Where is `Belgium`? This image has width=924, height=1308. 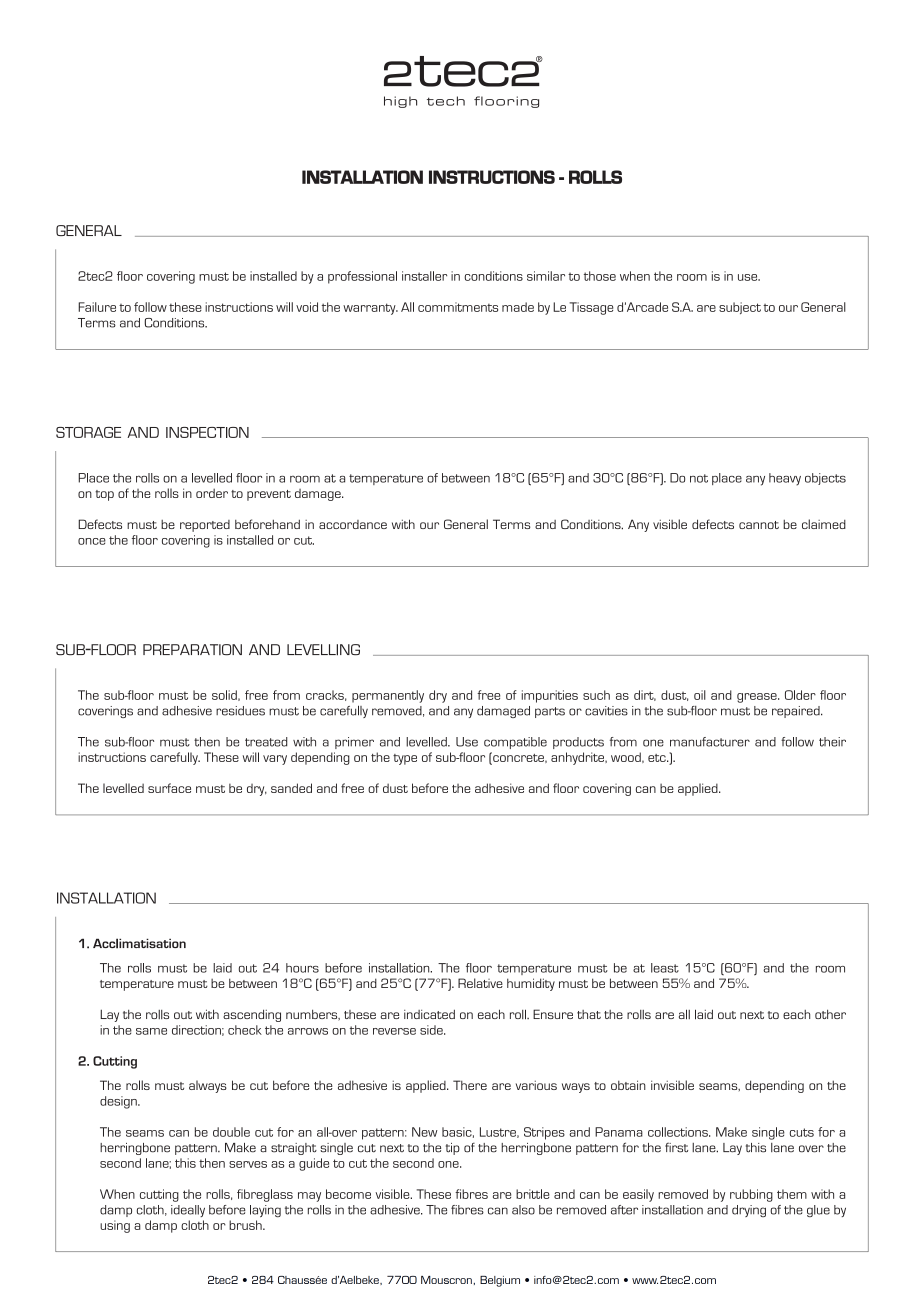 Belgium is located at coordinates (500, 1281).
